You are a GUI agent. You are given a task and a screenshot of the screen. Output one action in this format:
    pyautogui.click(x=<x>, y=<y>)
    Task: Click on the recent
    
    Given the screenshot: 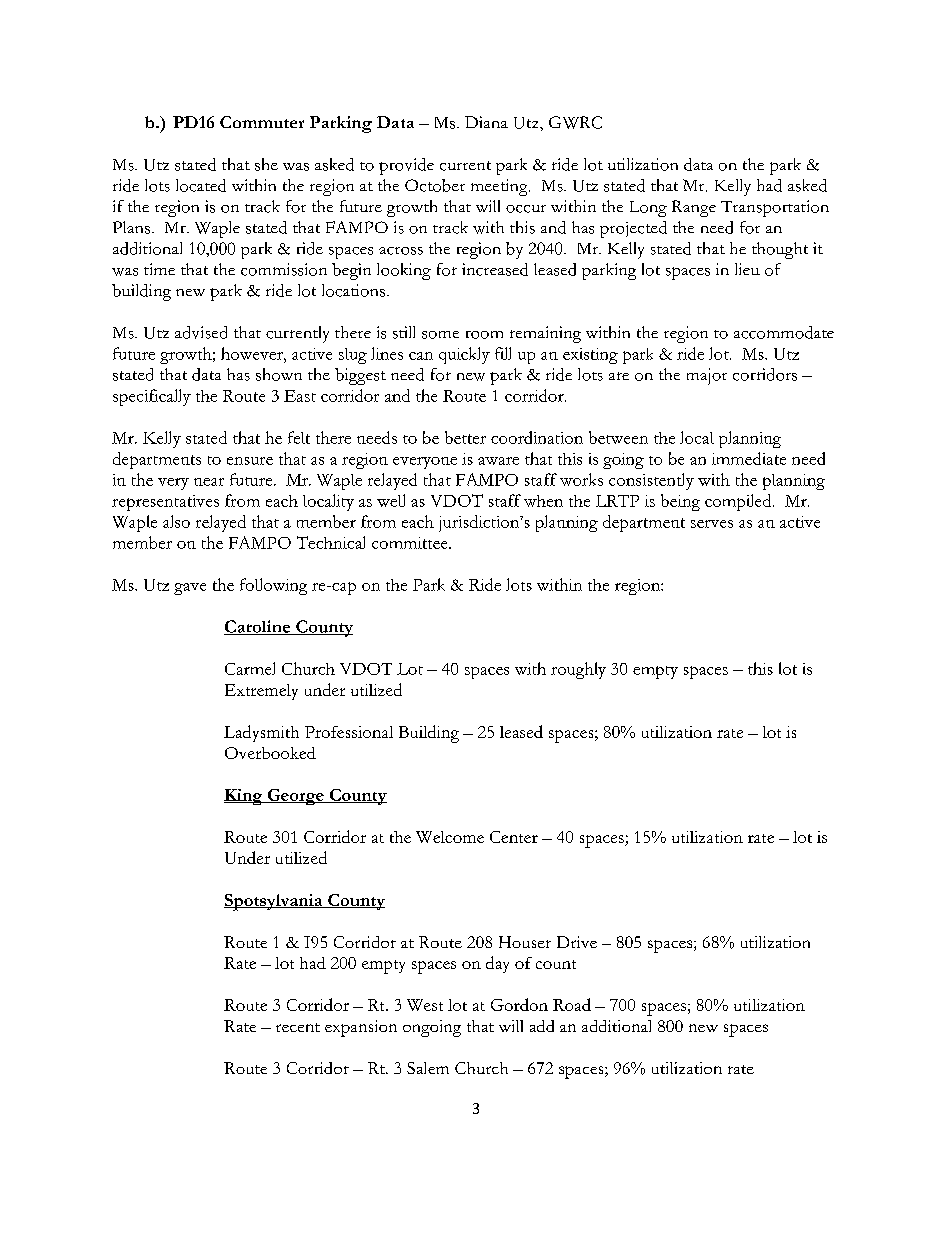 What is the action you would take?
    pyautogui.click(x=298, y=1027)
